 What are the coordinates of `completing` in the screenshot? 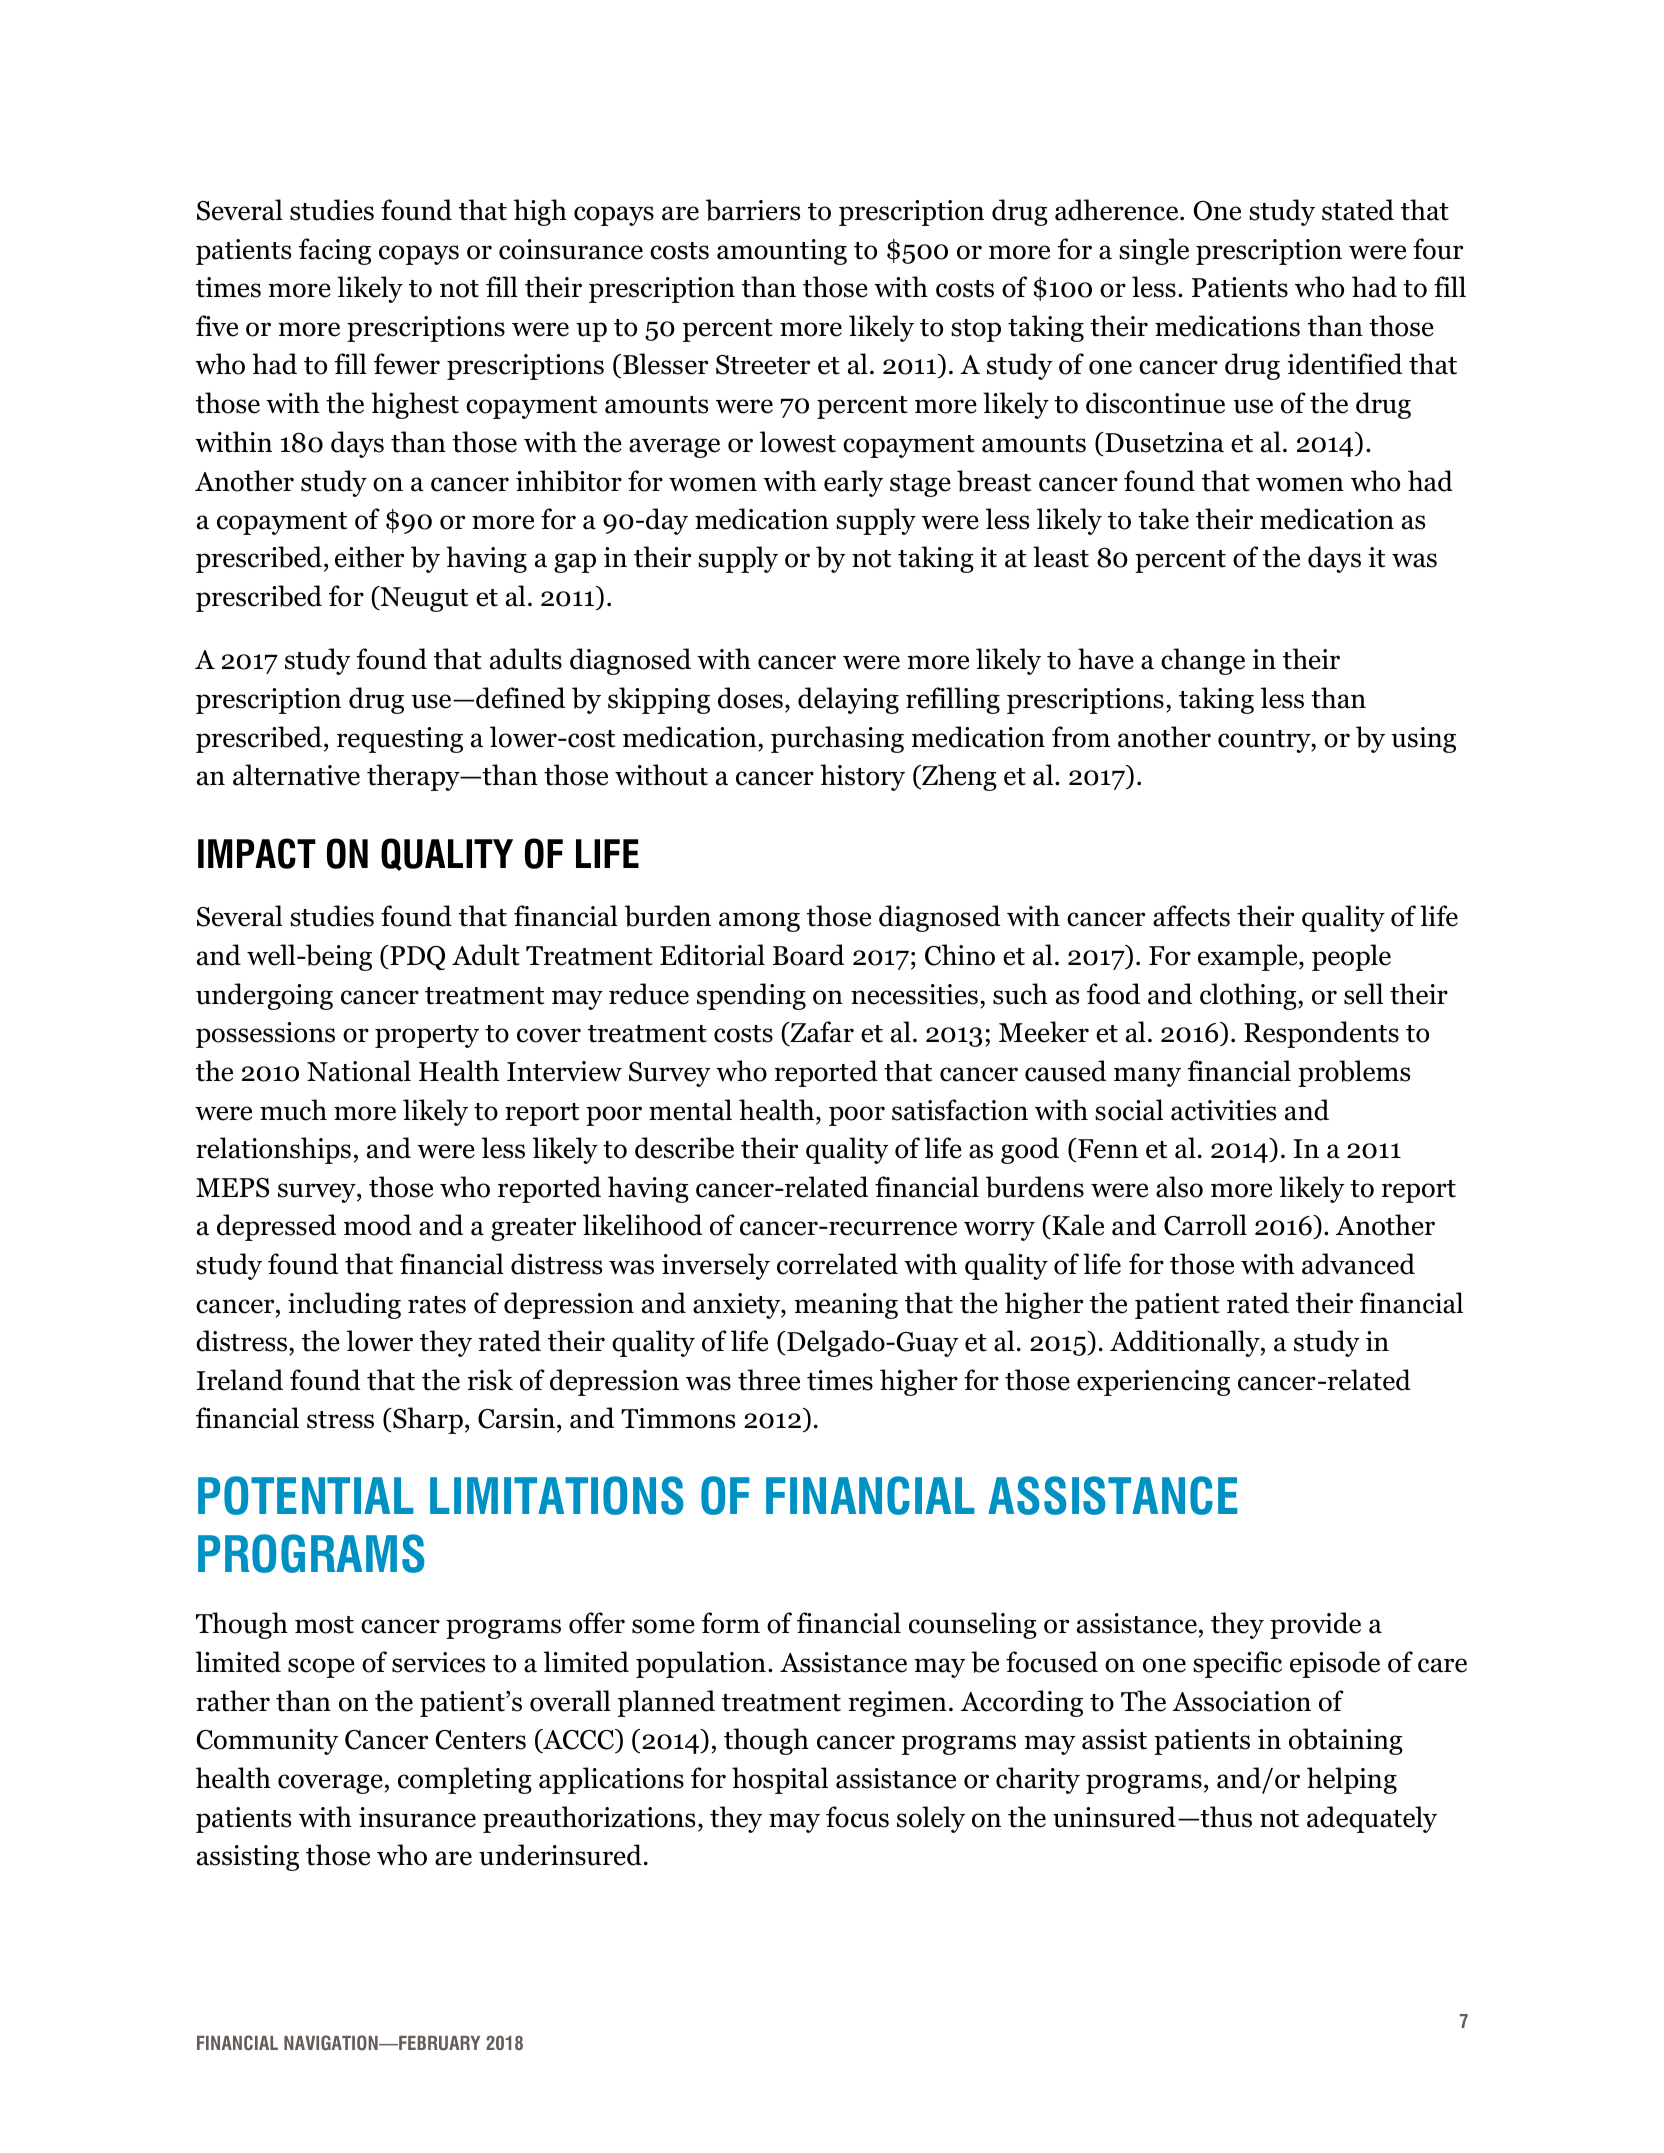 It's located at (465, 1780).
